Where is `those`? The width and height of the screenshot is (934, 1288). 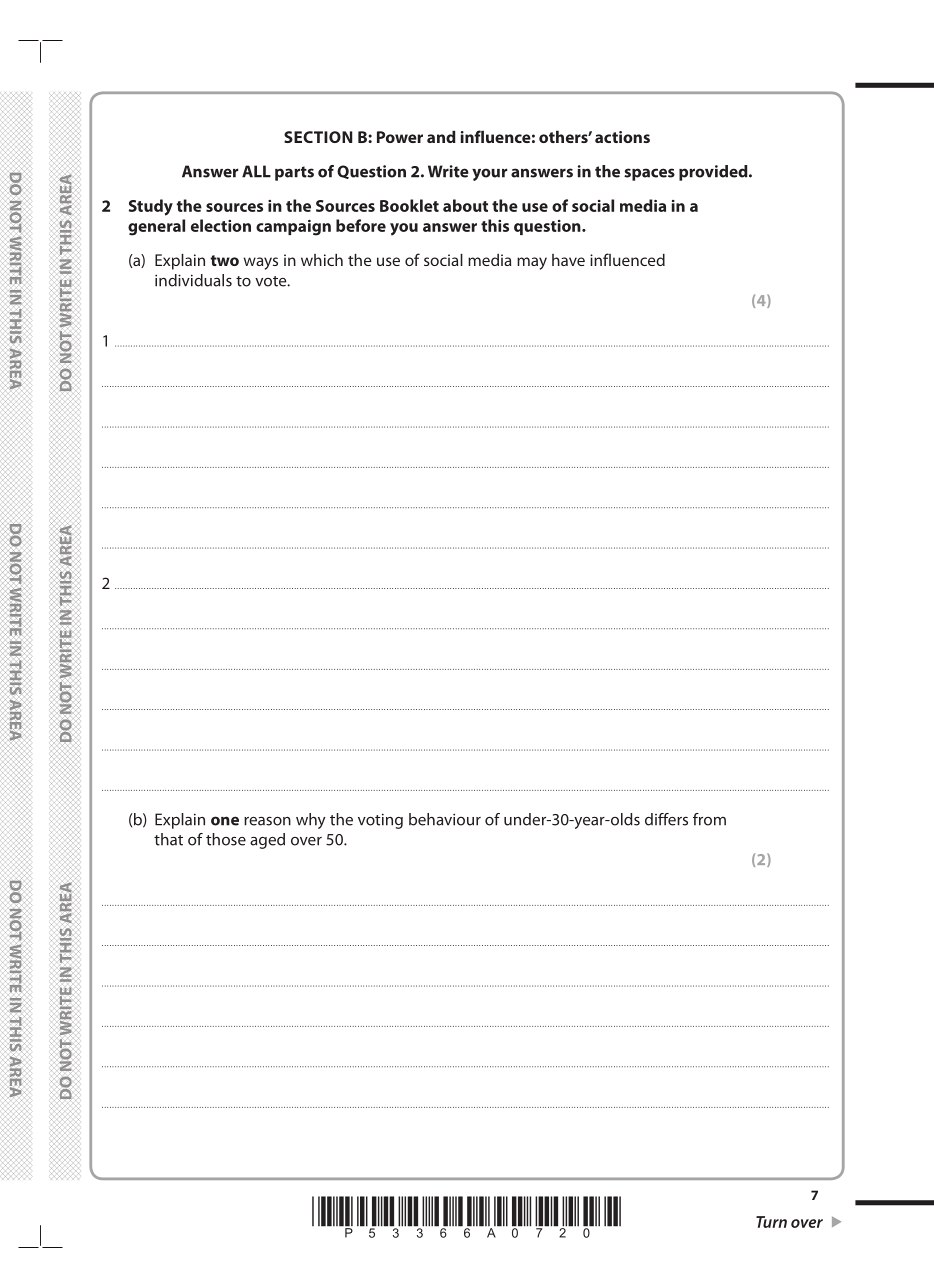 those is located at coordinates (226, 839).
